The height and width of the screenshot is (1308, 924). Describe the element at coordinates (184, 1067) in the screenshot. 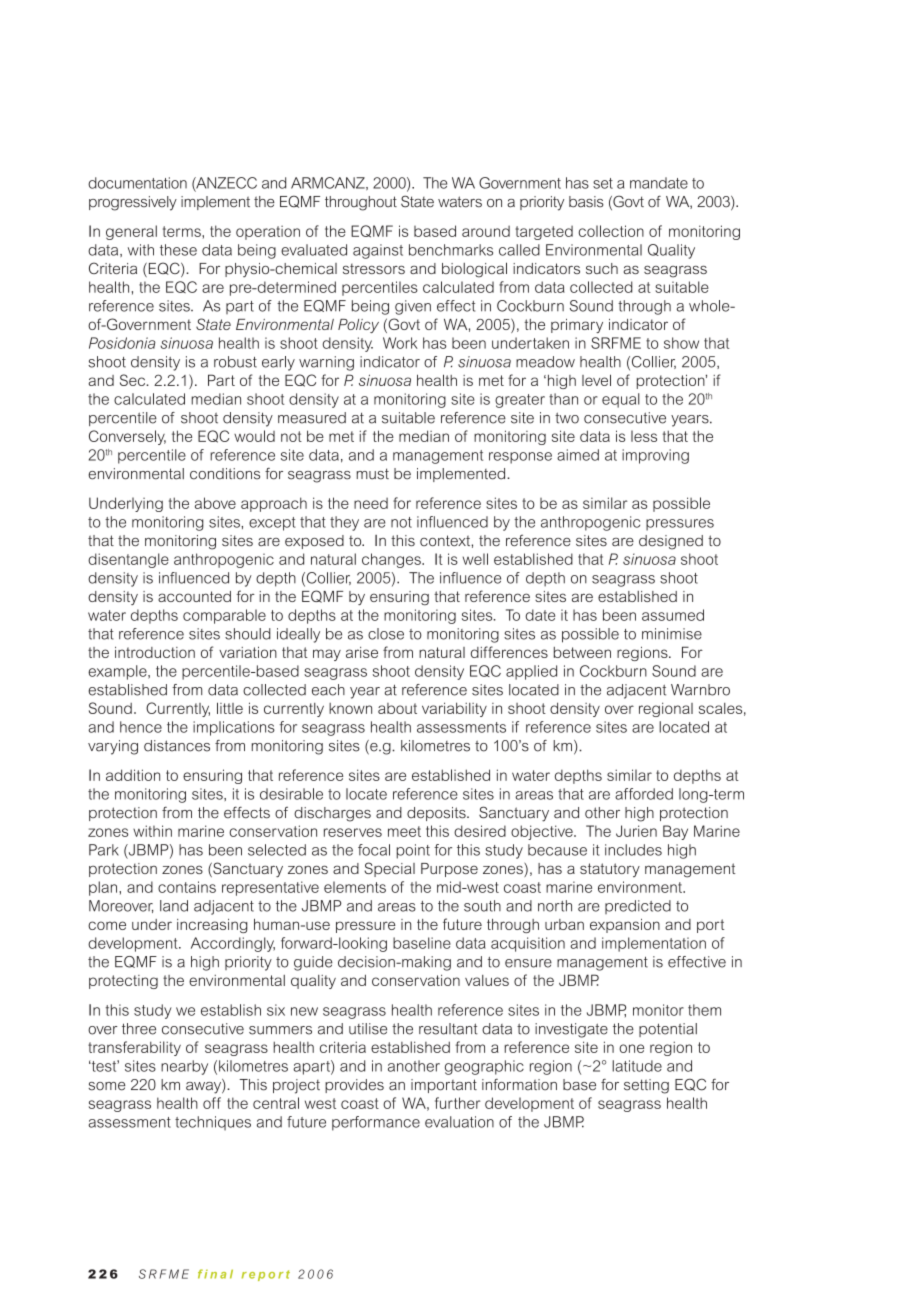

I see `nearby` at that location.
